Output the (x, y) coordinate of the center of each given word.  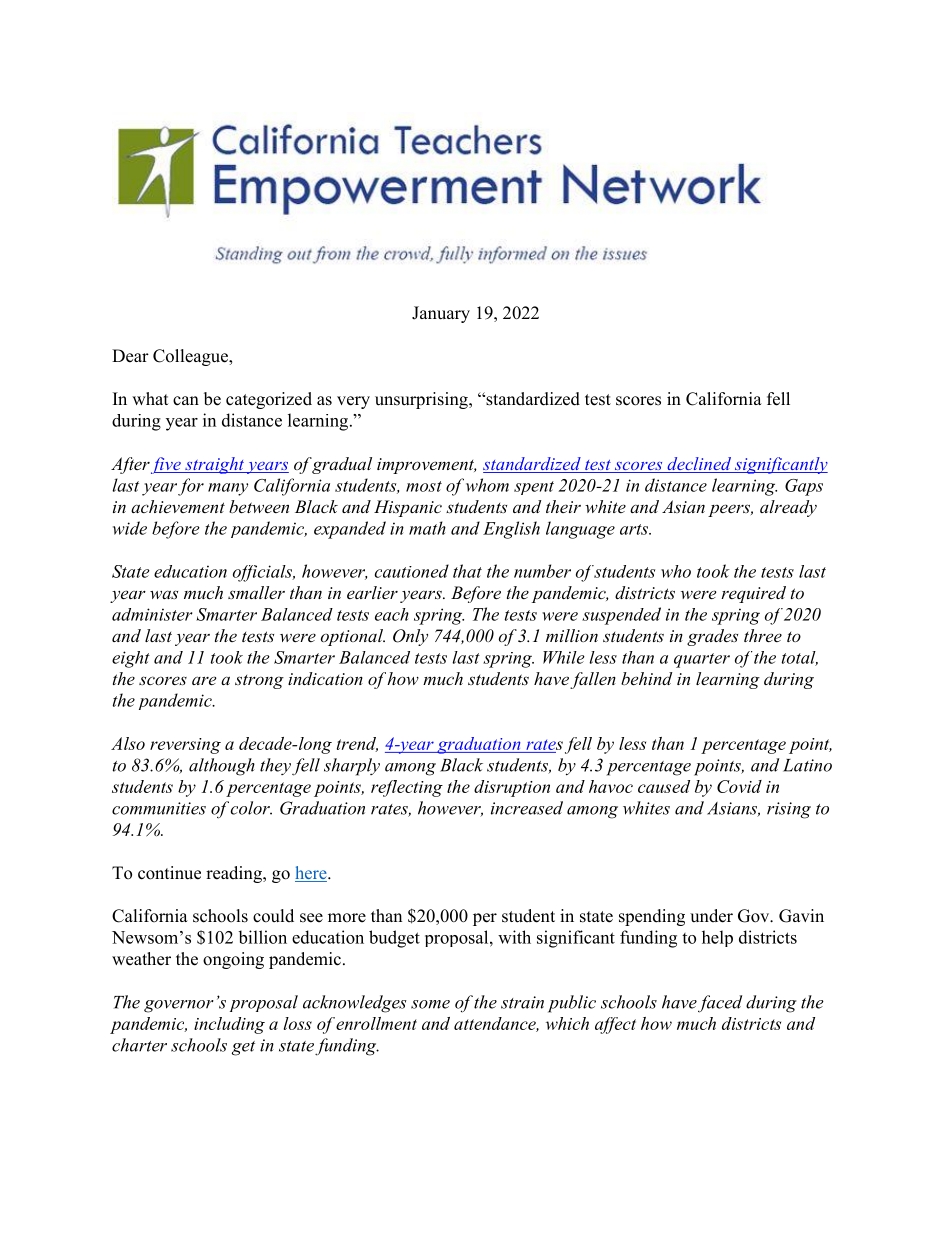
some (430, 1004)
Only (410, 637)
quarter (702, 660)
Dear (130, 356)
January (441, 314)
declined (699, 465)
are (204, 680)
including (229, 1025)
